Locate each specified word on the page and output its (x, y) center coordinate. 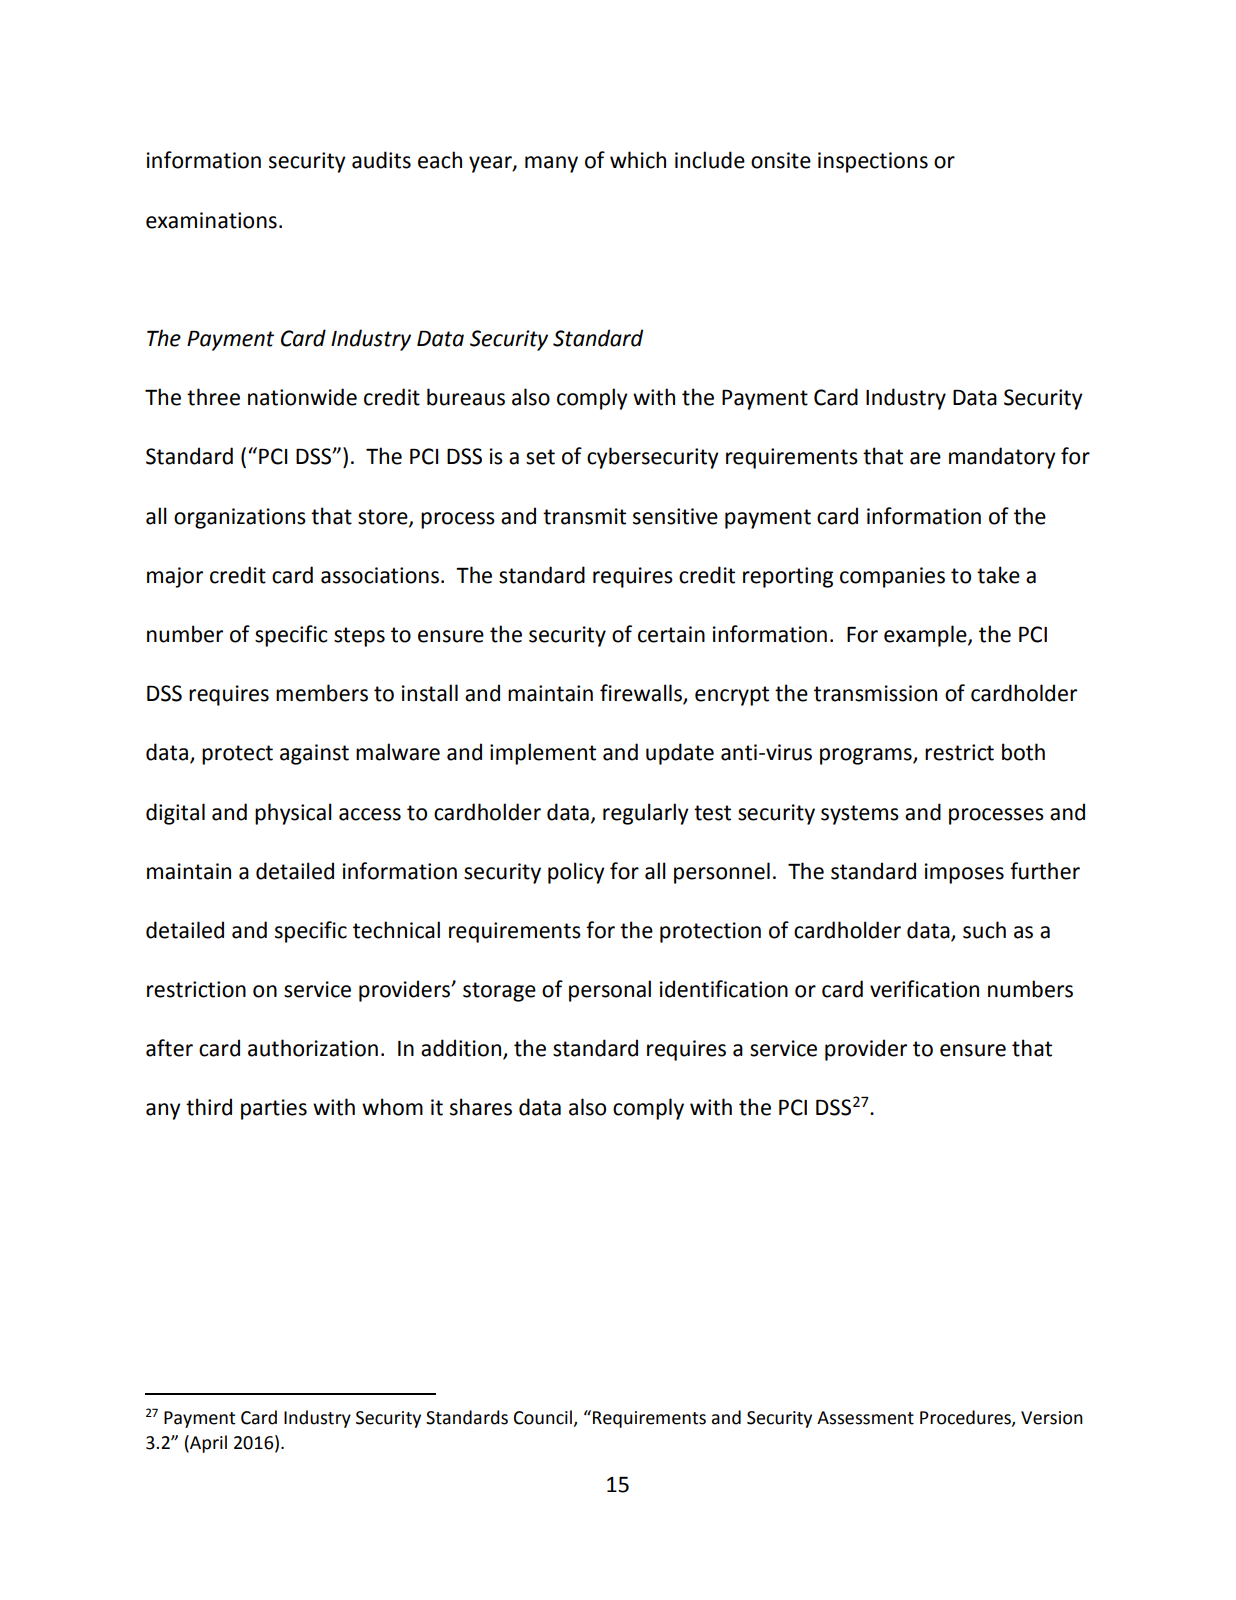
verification (924, 989)
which (638, 160)
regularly (646, 814)
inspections (873, 162)
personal (610, 991)
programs (867, 756)
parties (274, 1109)
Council (543, 1417)
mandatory (1002, 458)
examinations (211, 220)
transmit (584, 516)
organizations (240, 518)
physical (293, 814)
